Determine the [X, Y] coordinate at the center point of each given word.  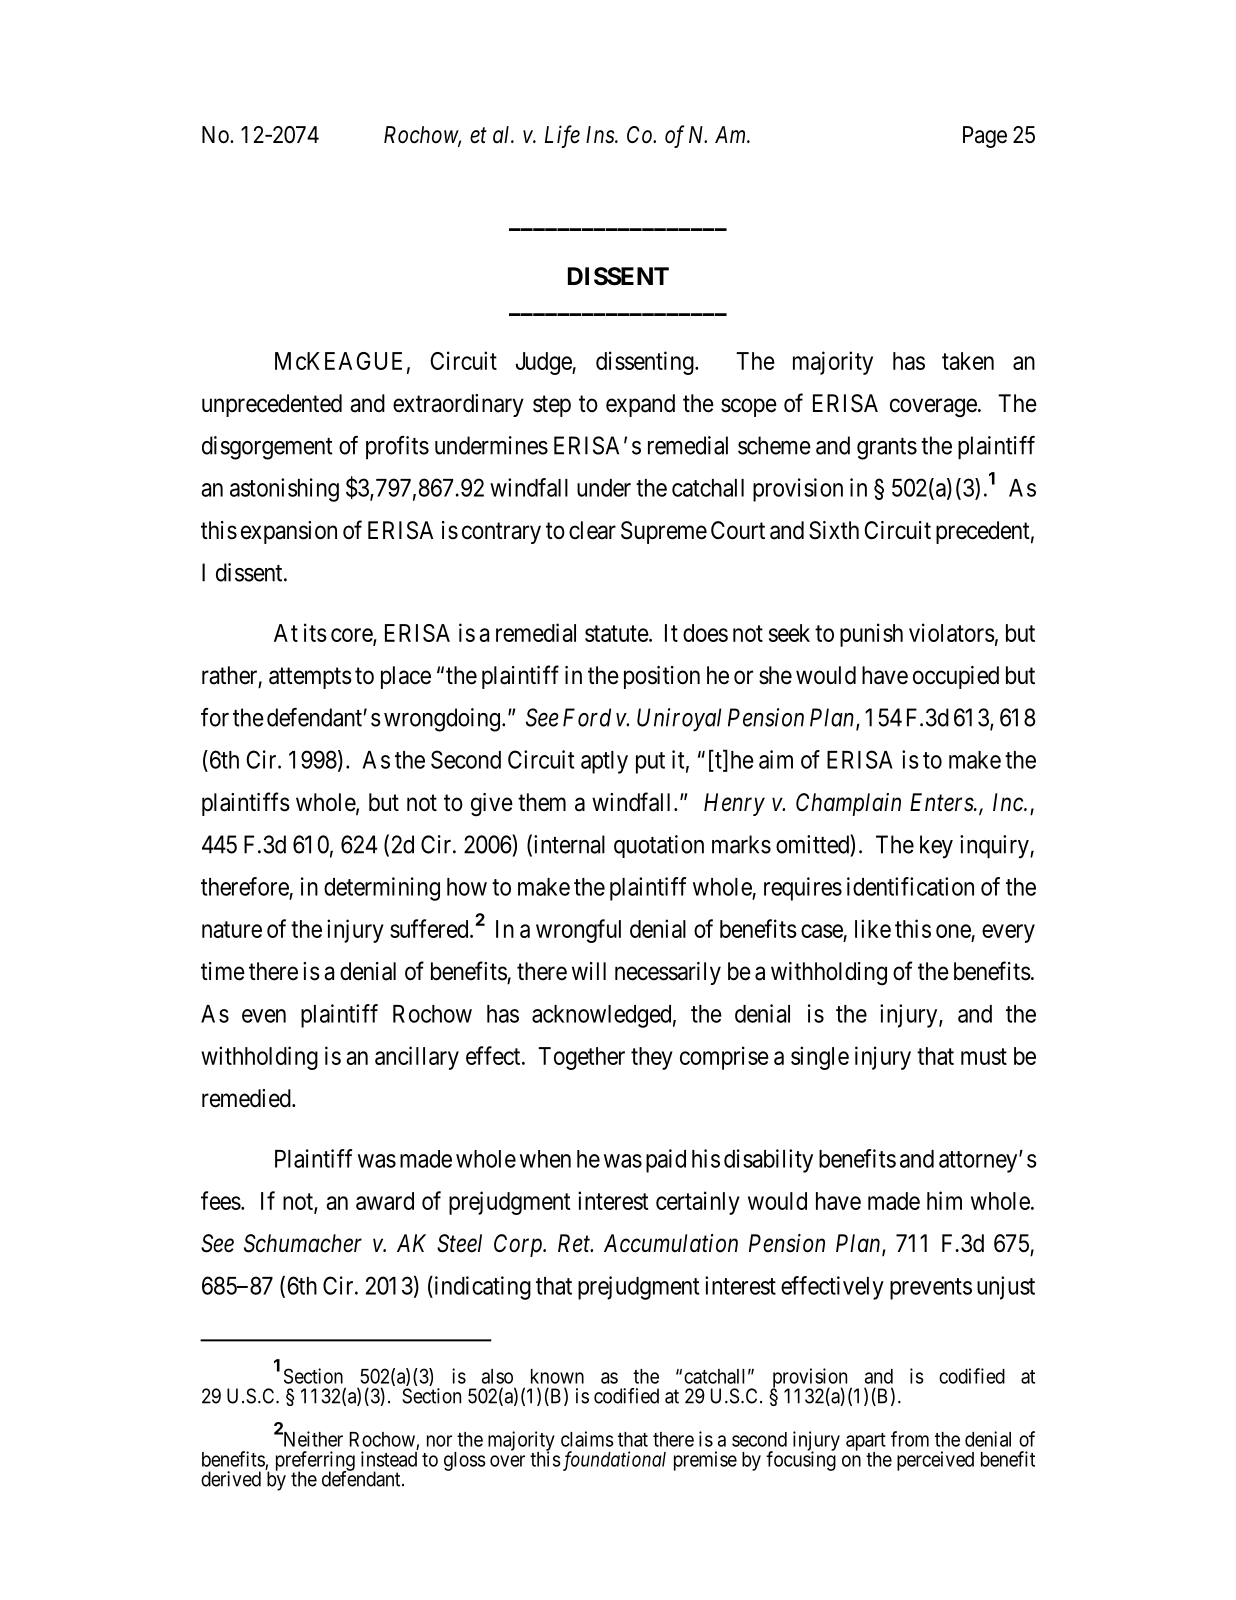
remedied [247, 1098]
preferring [315, 1462]
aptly [604, 762]
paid [666, 1161]
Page [985, 137]
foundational [613, 1461]
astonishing [284, 490]
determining [382, 889]
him [944, 1200]
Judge [544, 363]
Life [562, 136]
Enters [942, 802]
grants [887, 449]
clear [592, 530]
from [910, 1439]
